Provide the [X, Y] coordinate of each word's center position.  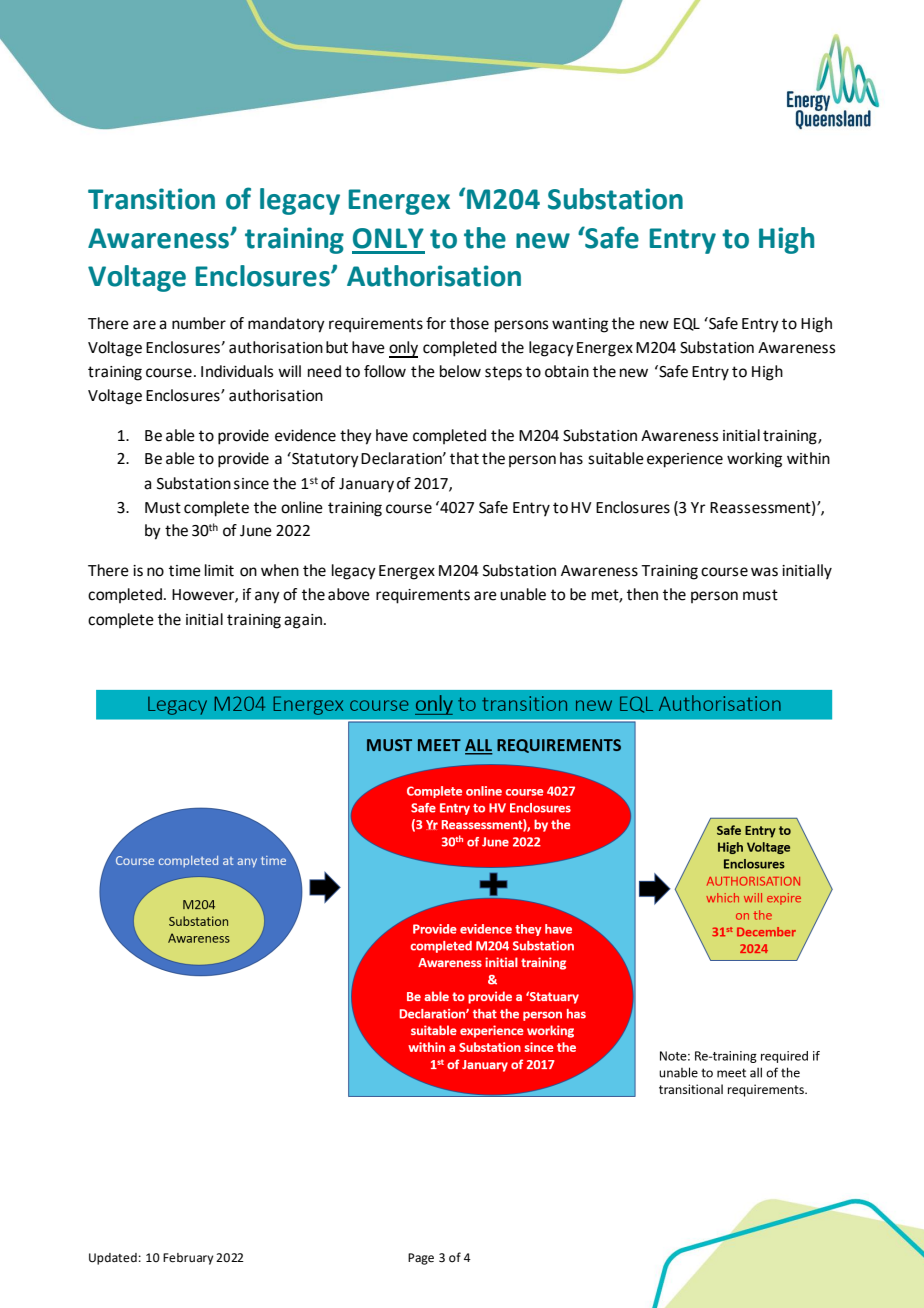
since [251, 484]
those [469, 323]
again [303, 621]
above [349, 594]
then [642, 594]
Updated [113, 1259]
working [754, 460]
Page [421, 1259]
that [464, 458]
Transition [151, 199]
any [267, 597]
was [764, 572]
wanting [580, 325]
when [280, 570]
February [188, 1259]
